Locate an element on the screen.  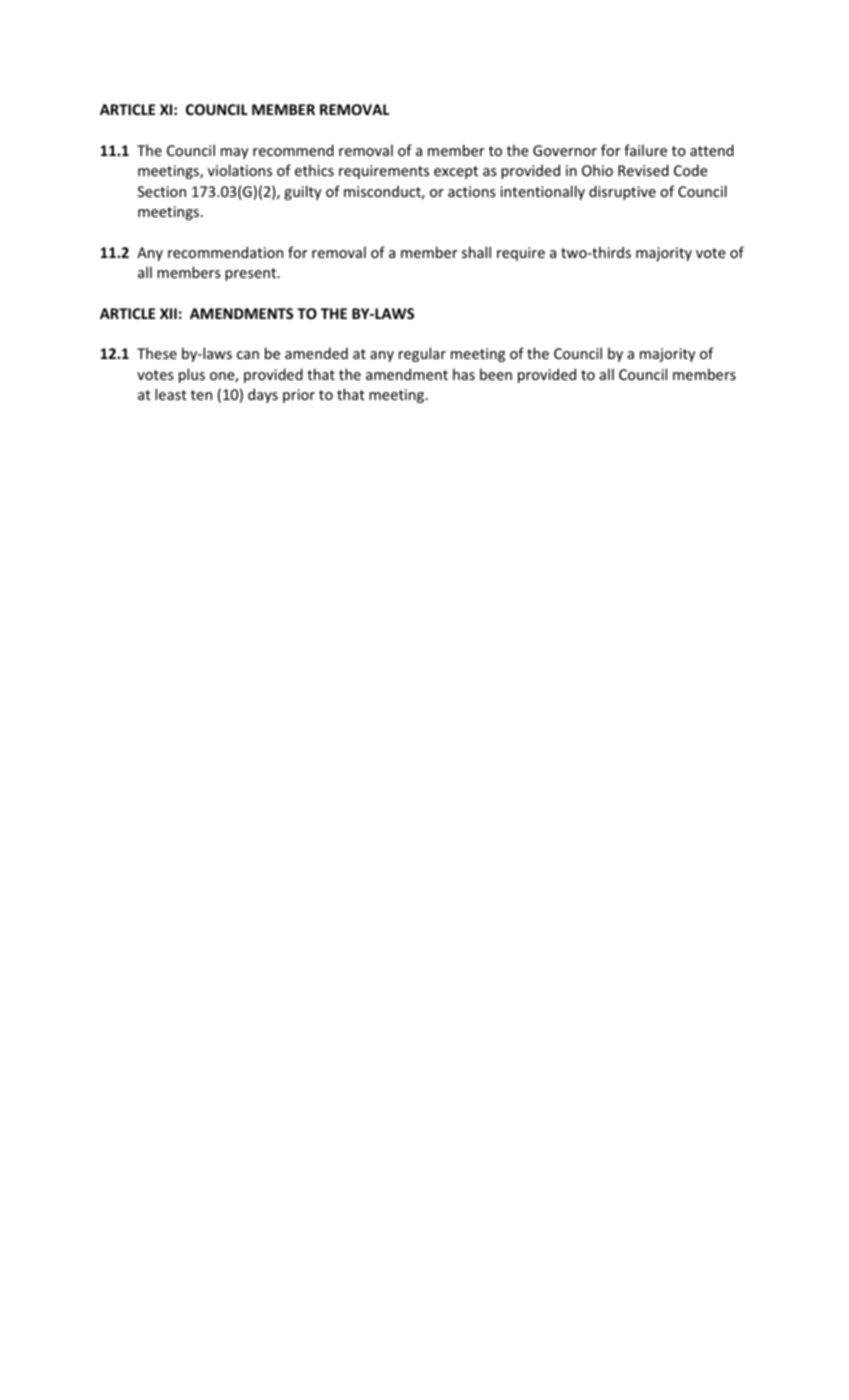
has is located at coordinates (464, 374).
